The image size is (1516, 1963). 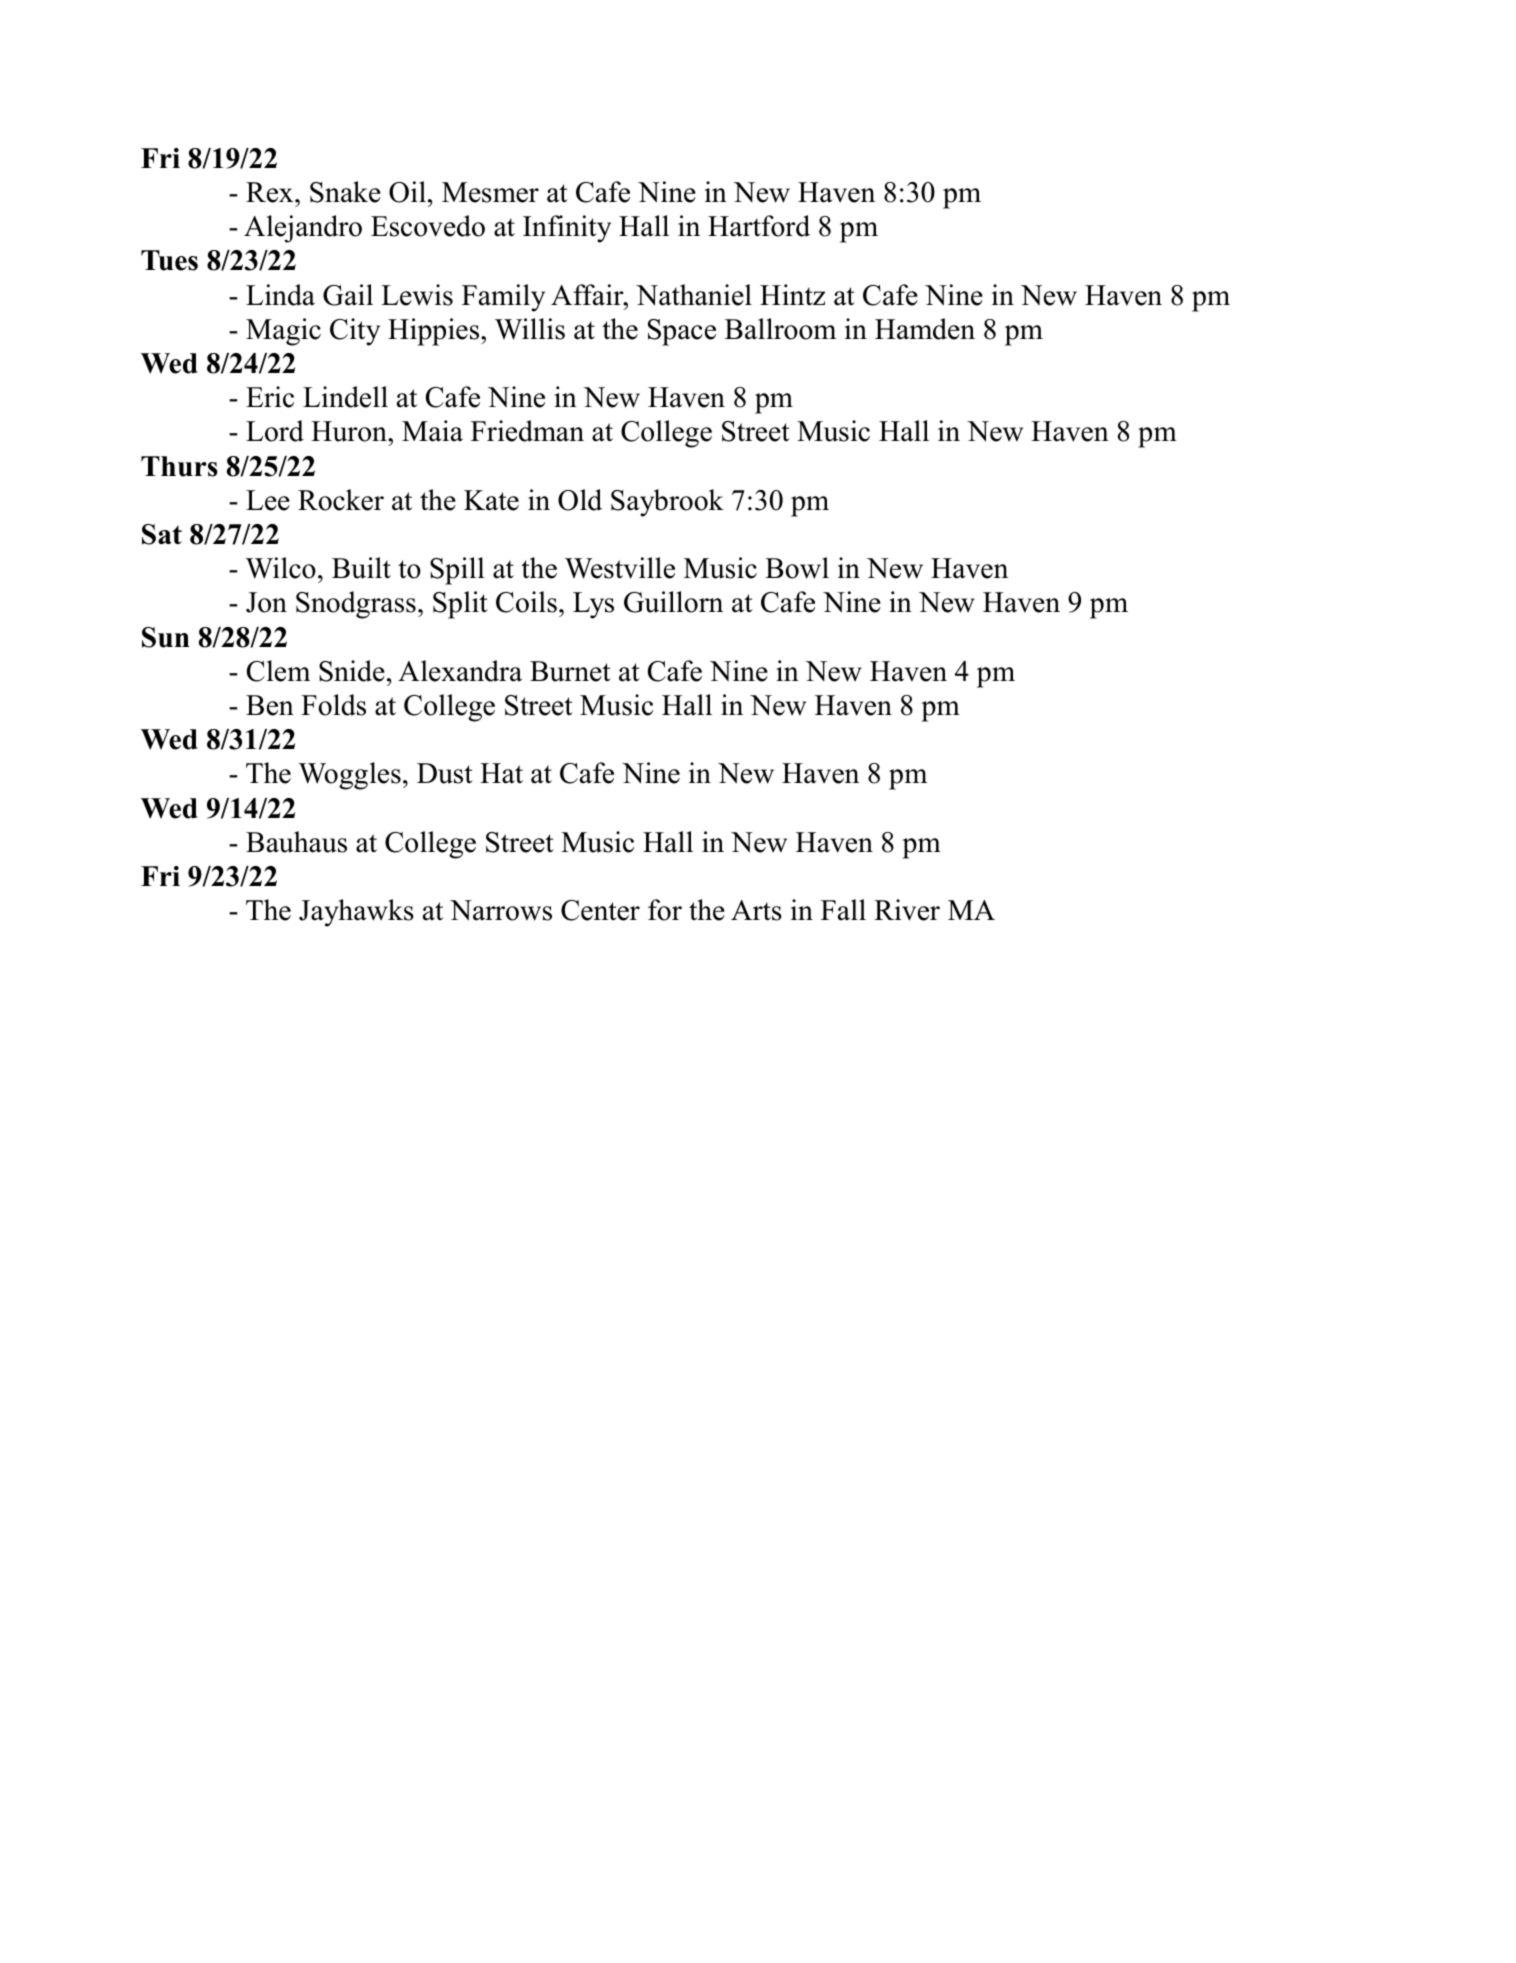 What do you see at coordinates (527, 431) in the screenshot?
I see `Friedman` at bounding box center [527, 431].
